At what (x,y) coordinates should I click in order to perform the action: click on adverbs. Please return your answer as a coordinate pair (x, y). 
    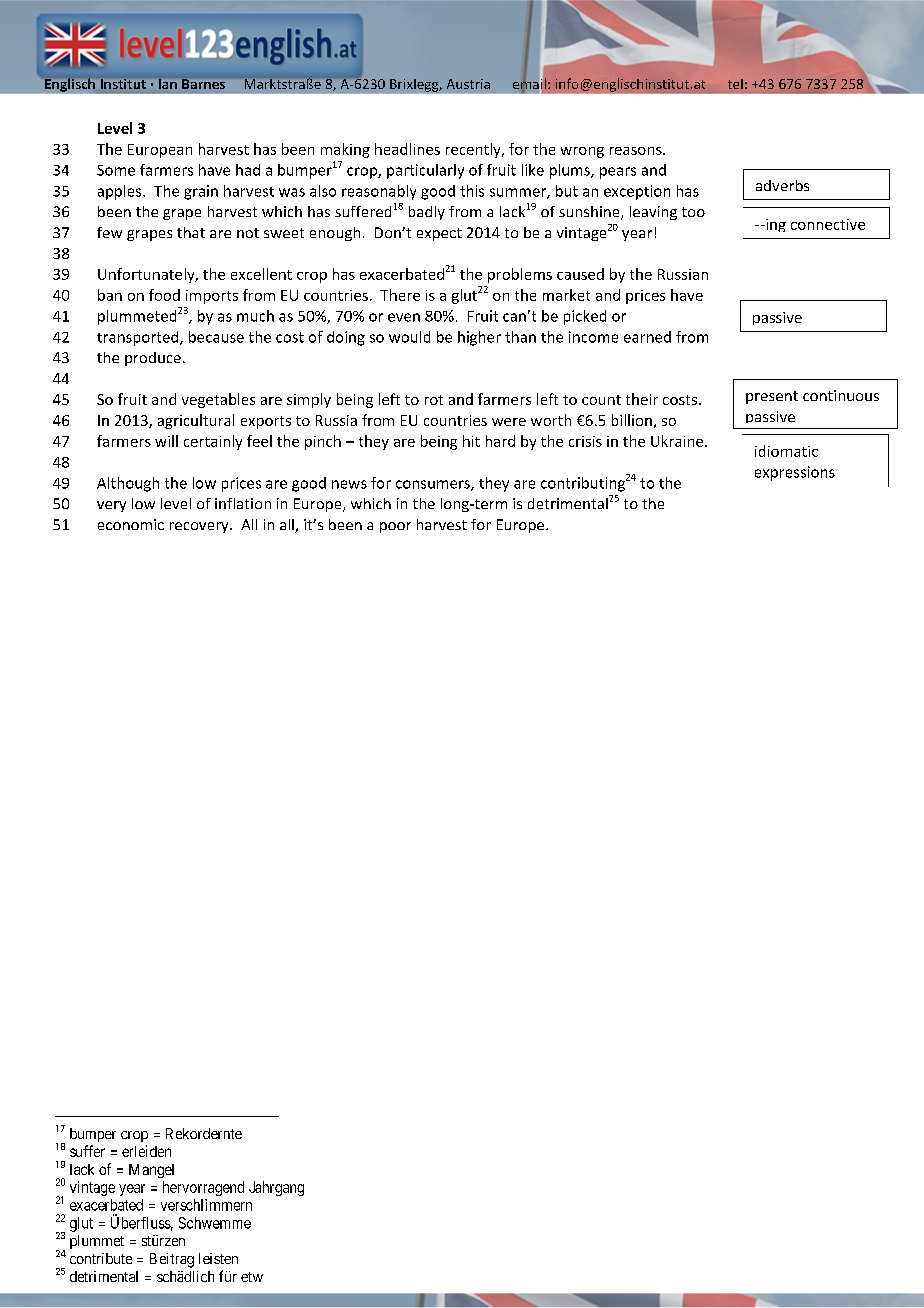
    Looking at the image, I should click on (782, 185).
